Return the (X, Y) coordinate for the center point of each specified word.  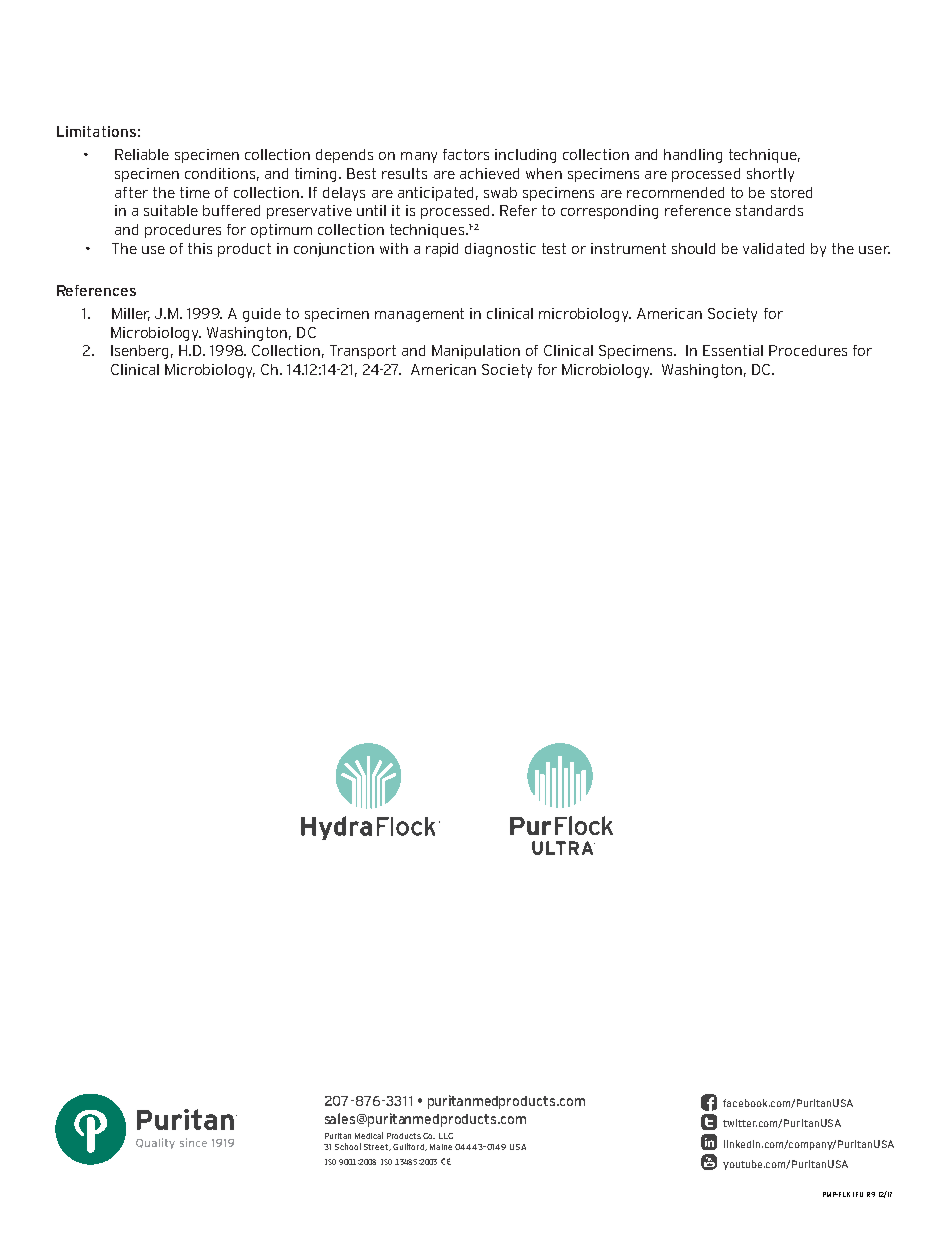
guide (262, 315)
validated (773, 248)
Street (377, 1147)
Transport (363, 352)
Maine (441, 1147)
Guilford (409, 1147)
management (419, 315)
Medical (369, 1135)
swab (500, 192)
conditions (222, 174)
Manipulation (476, 352)
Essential (733, 350)
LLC (446, 1136)
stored (791, 192)
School (348, 1146)
